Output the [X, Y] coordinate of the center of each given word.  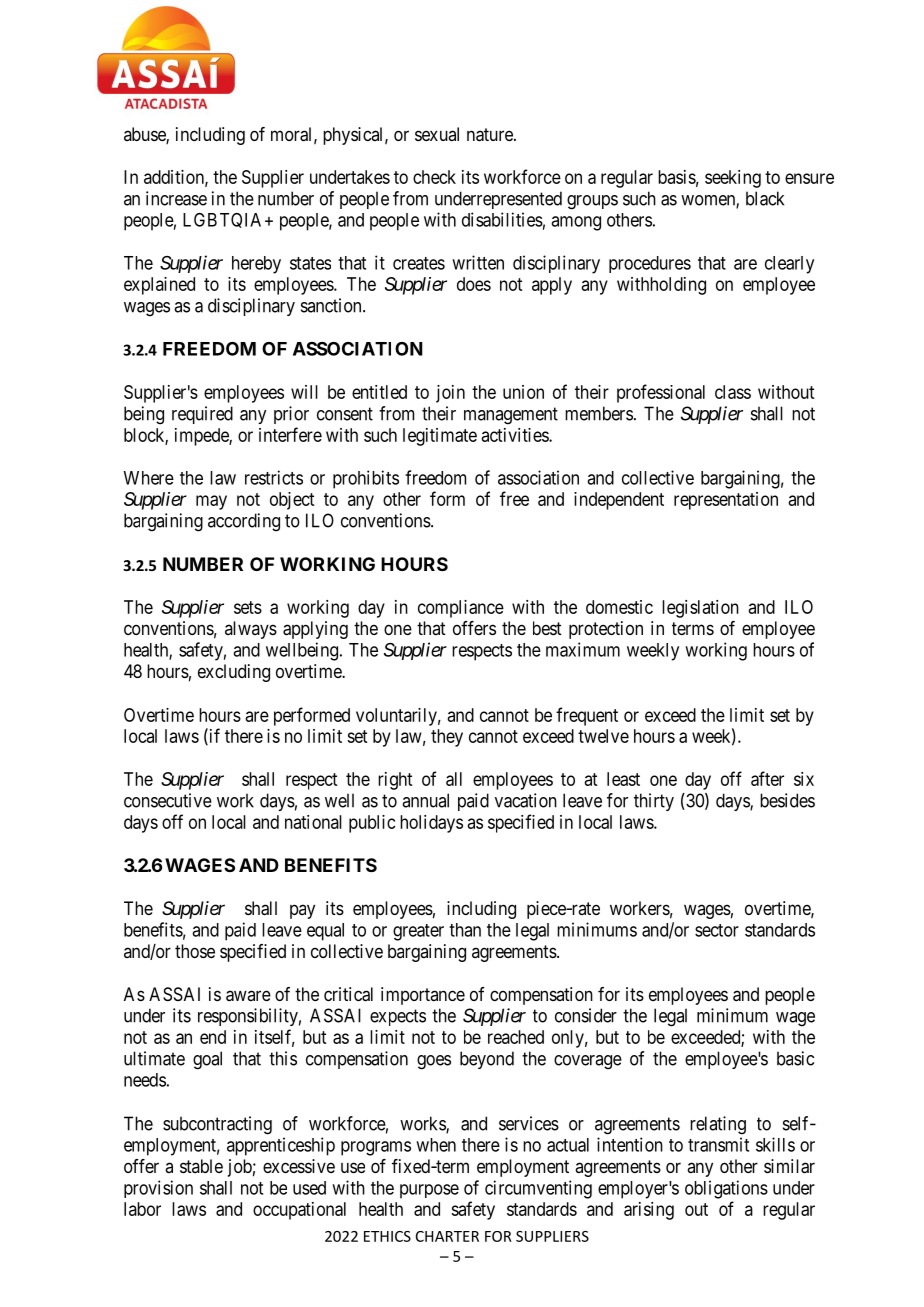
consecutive [168, 800]
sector [717, 930]
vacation [526, 800]
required [202, 415]
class [733, 392]
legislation [700, 609]
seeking [733, 179]
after [767, 778]
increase [176, 198]
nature [491, 134]
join [450, 394]
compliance [461, 609]
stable [201, 1166]
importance [423, 996]
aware [248, 995]
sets [248, 607]
